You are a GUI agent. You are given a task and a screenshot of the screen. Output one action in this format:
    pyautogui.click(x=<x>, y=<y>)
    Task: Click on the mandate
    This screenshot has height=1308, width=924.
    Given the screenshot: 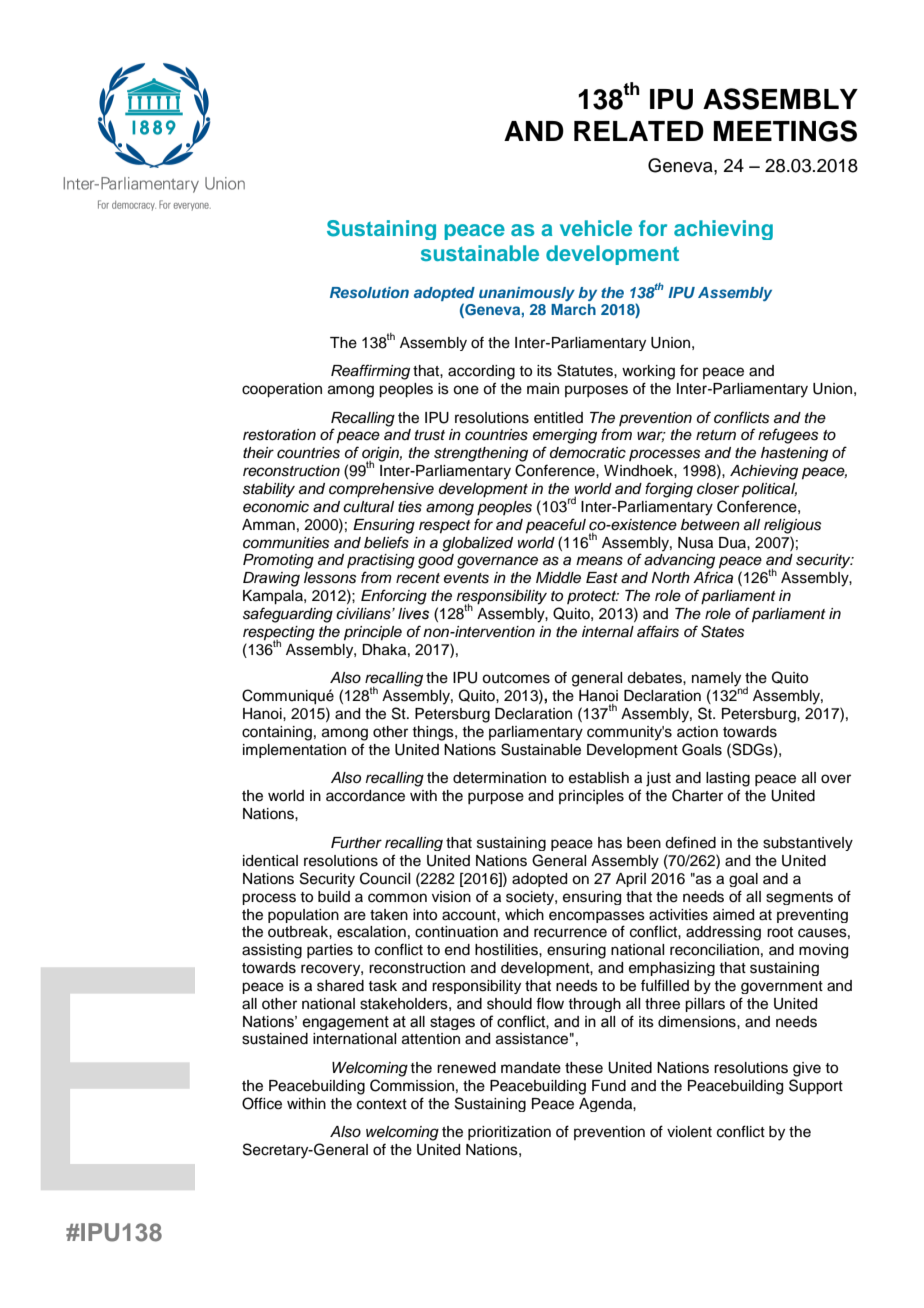 What is the action you would take?
    pyautogui.click(x=531, y=1068)
